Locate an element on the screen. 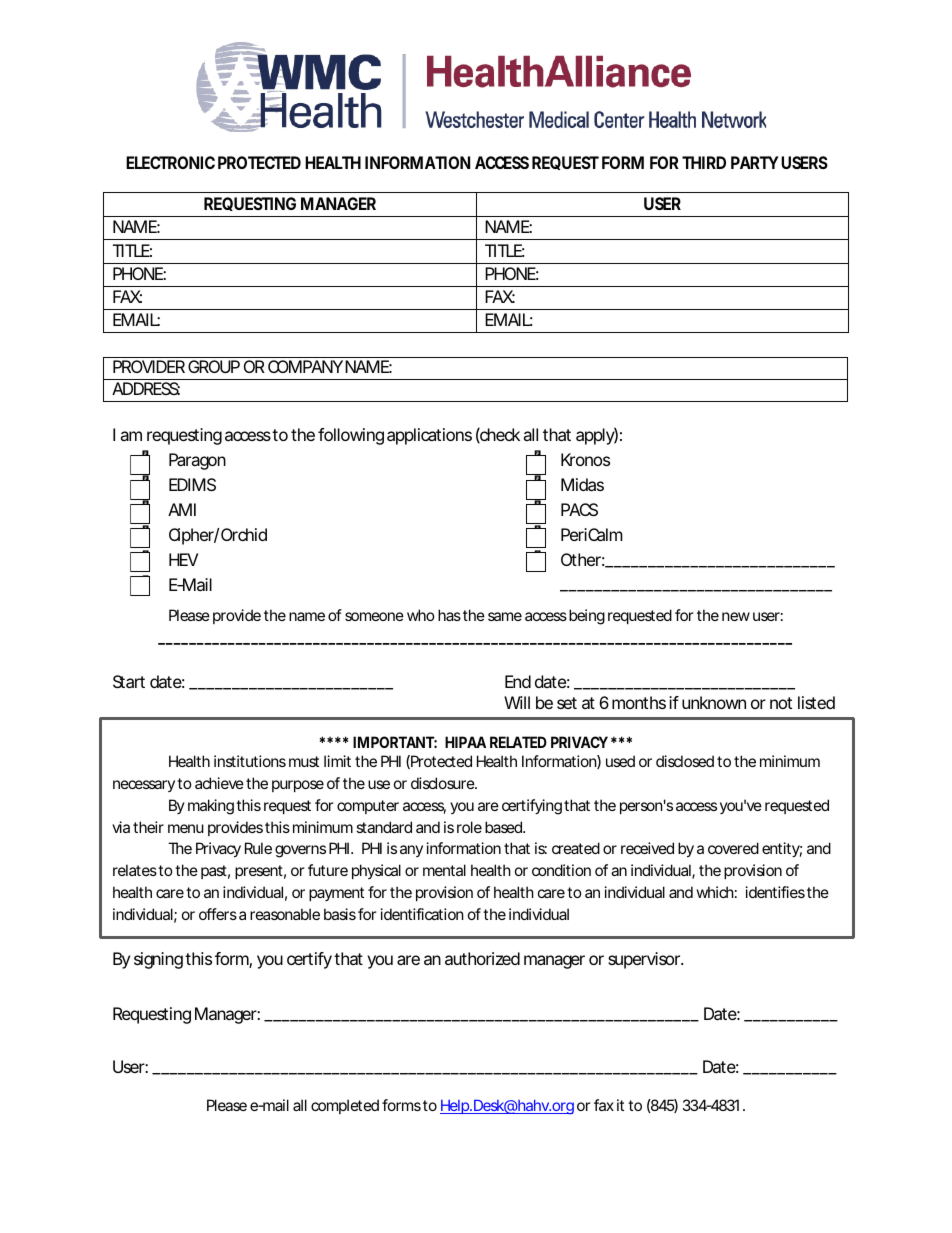 The width and height of the screenshot is (952, 1233). Start is located at coordinates (129, 681).
